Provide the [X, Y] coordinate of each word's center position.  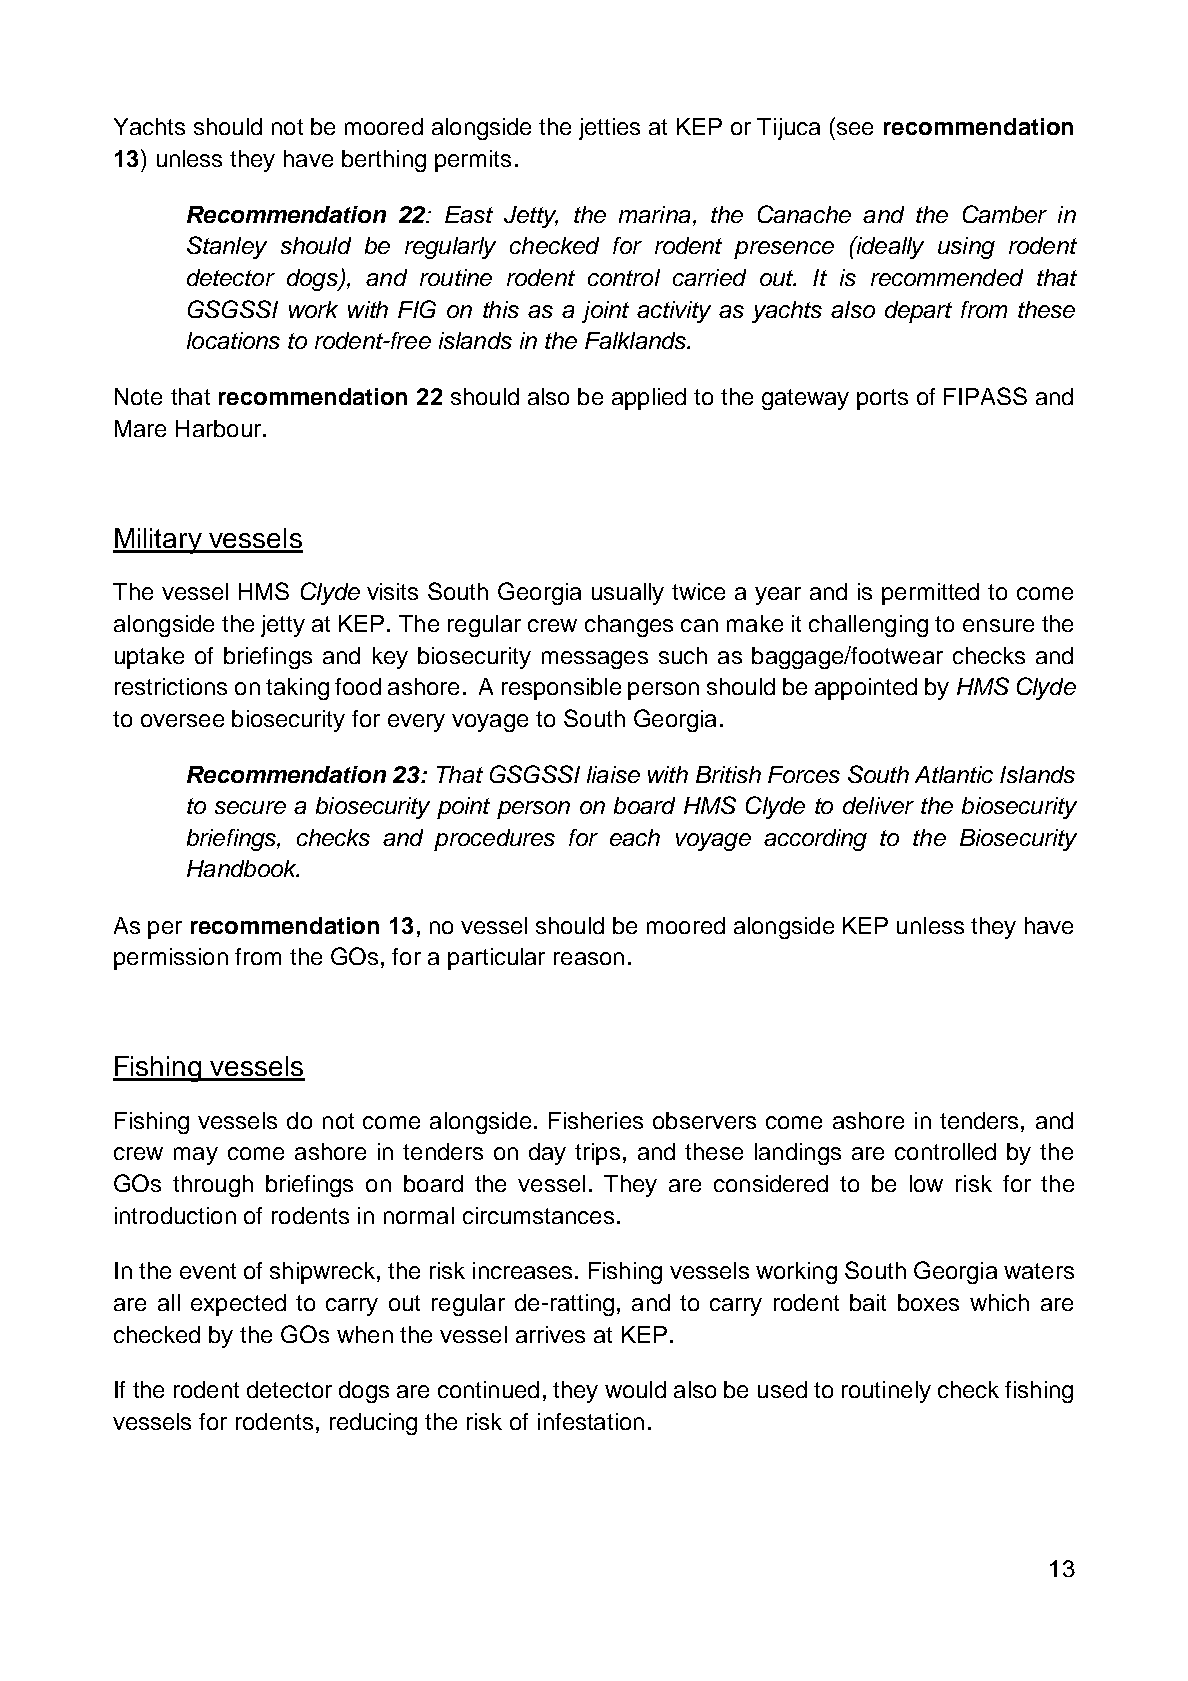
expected [238, 1305]
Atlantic [954, 774]
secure [250, 807]
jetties [609, 129]
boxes [928, 1302]
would [635, 1389]
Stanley [227, 247]
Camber [1005, 214]
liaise [613, 774]
